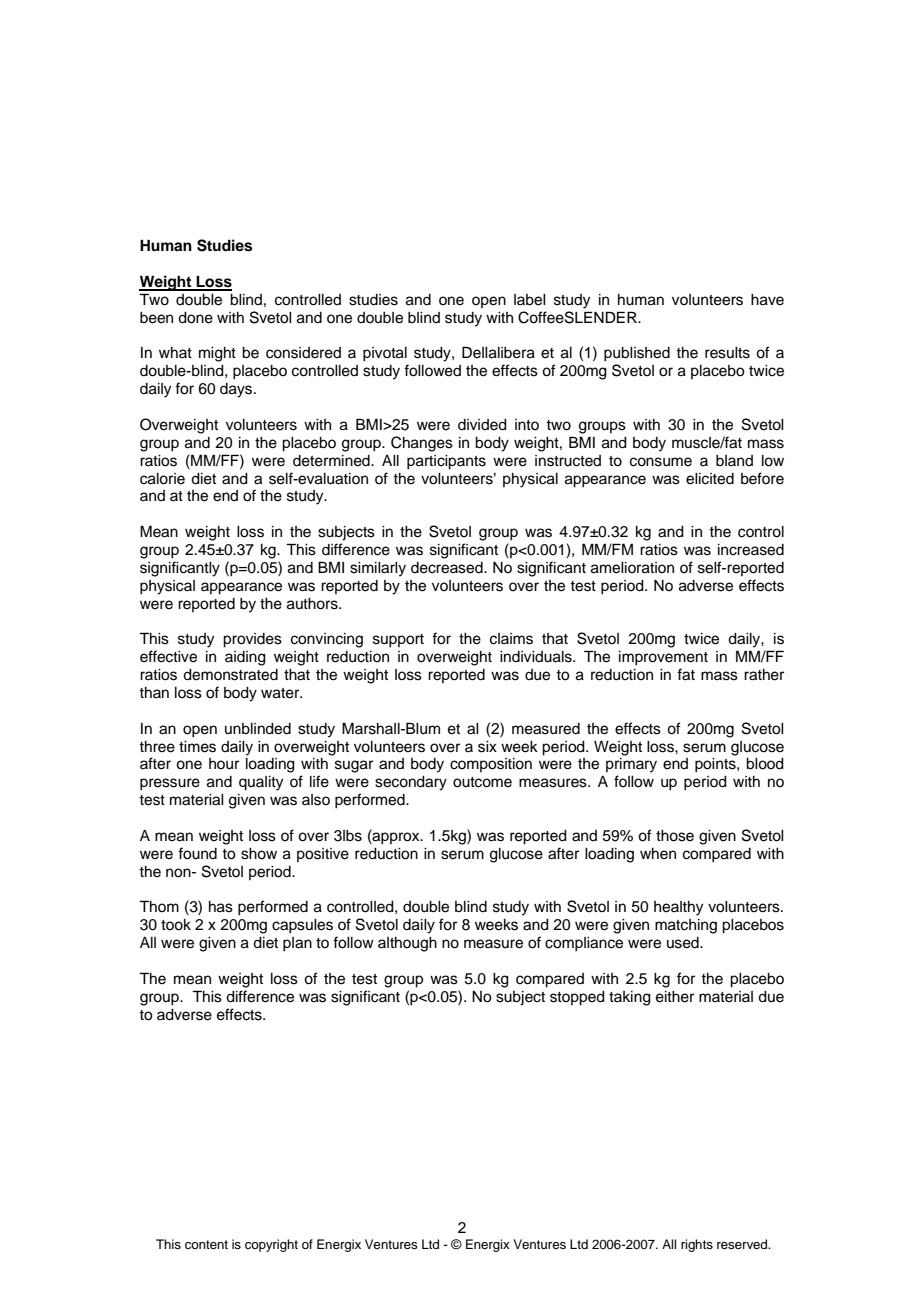 The image size is (924, 1308). Describe the element at coordinates (407, 944) in the screenshot. I see `although` at that location.
